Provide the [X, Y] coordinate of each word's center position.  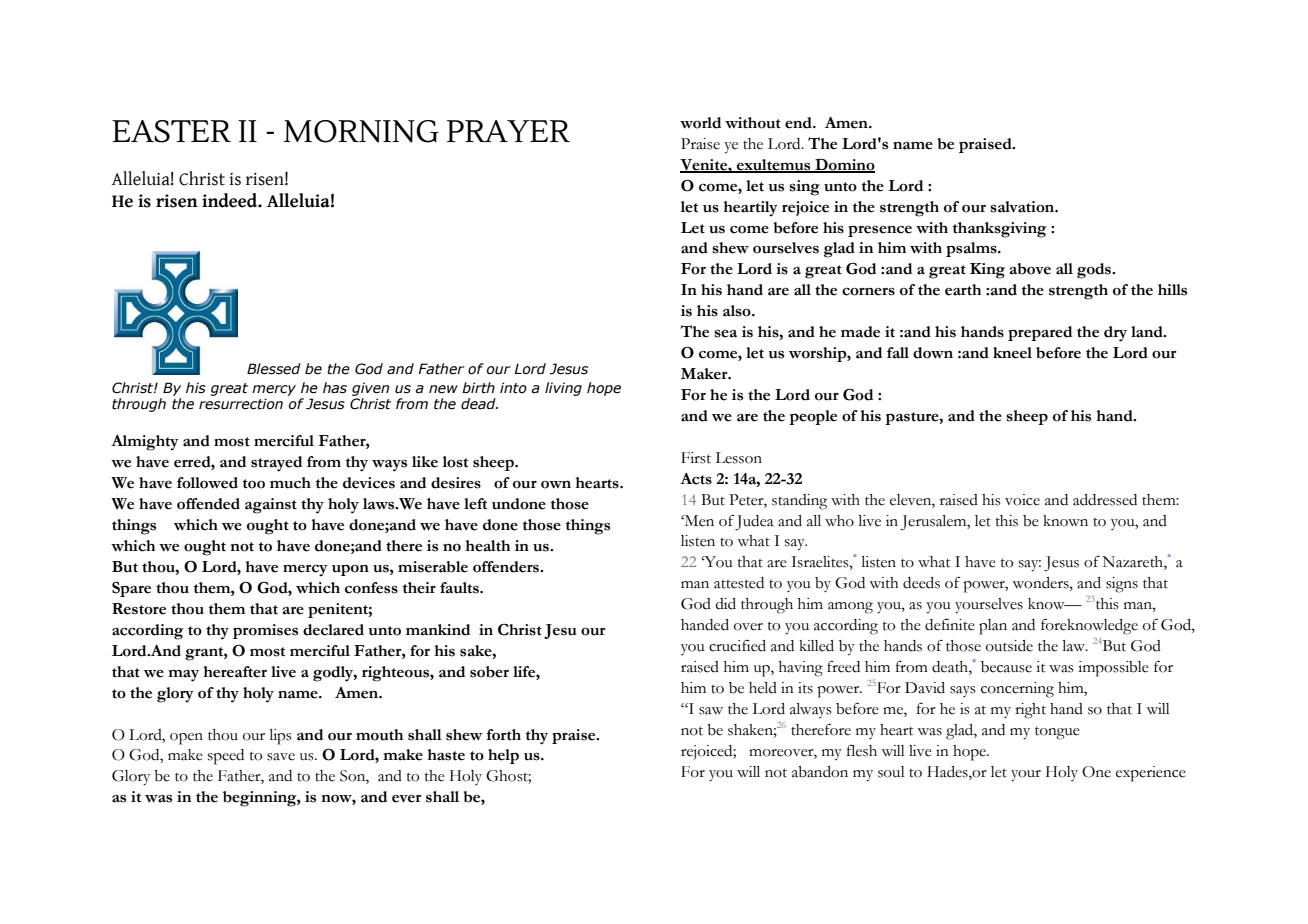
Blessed [274, 369]
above [1030, 269]
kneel [1012, 353]
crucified [737, 646]
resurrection [241, 404]
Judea [754, 523]
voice [1022, 500]
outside [1009, 646]
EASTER [171, 131]
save [281, 757]
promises [265, 631]
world [700, 123]
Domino [844, 165]
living [563, 389]
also [738, 311]
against [271, 506]
